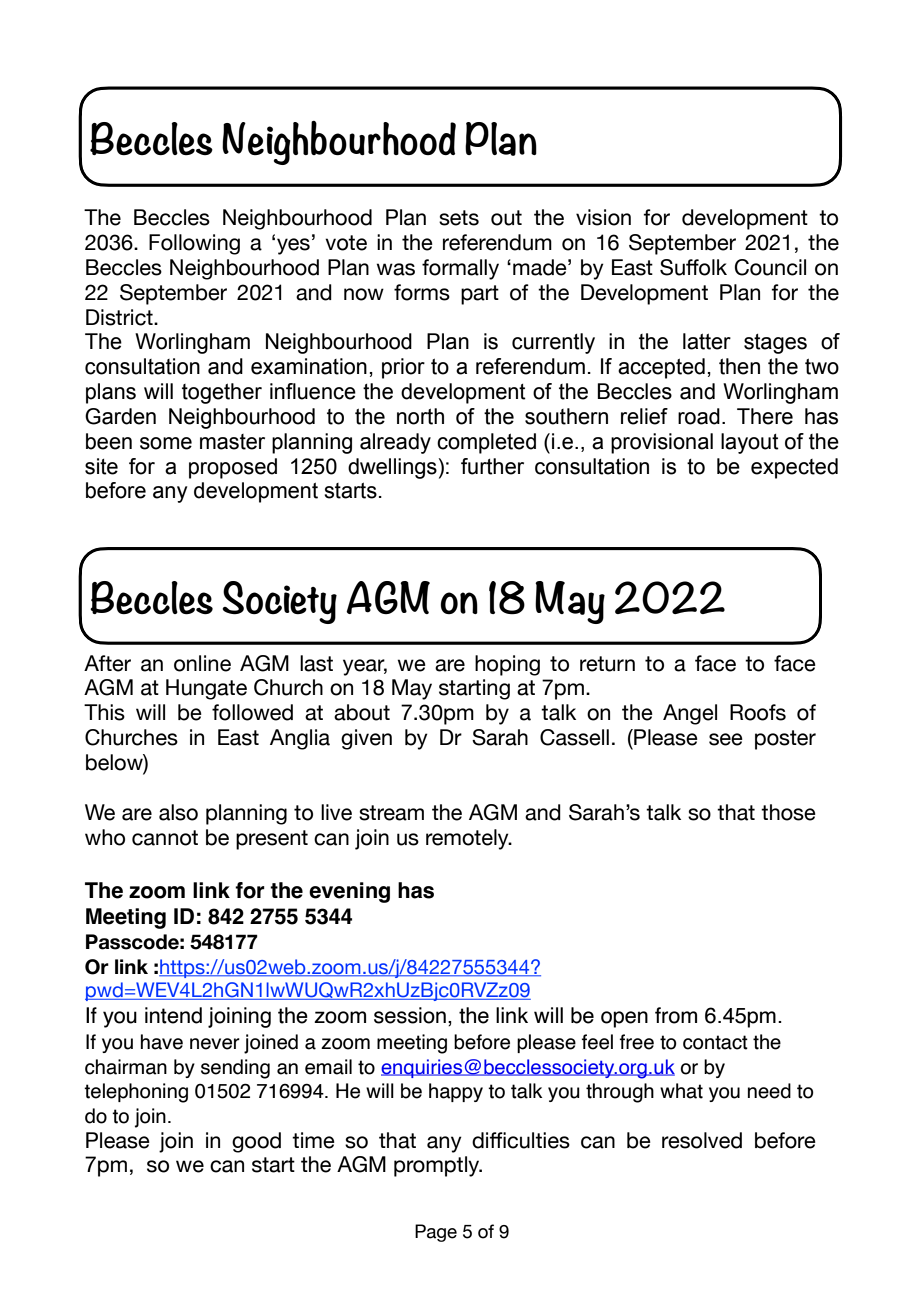 The image size is (924, 1308). Describe the element at coordinates (194, 244) in the screenshot. I see `Following` at that location.
